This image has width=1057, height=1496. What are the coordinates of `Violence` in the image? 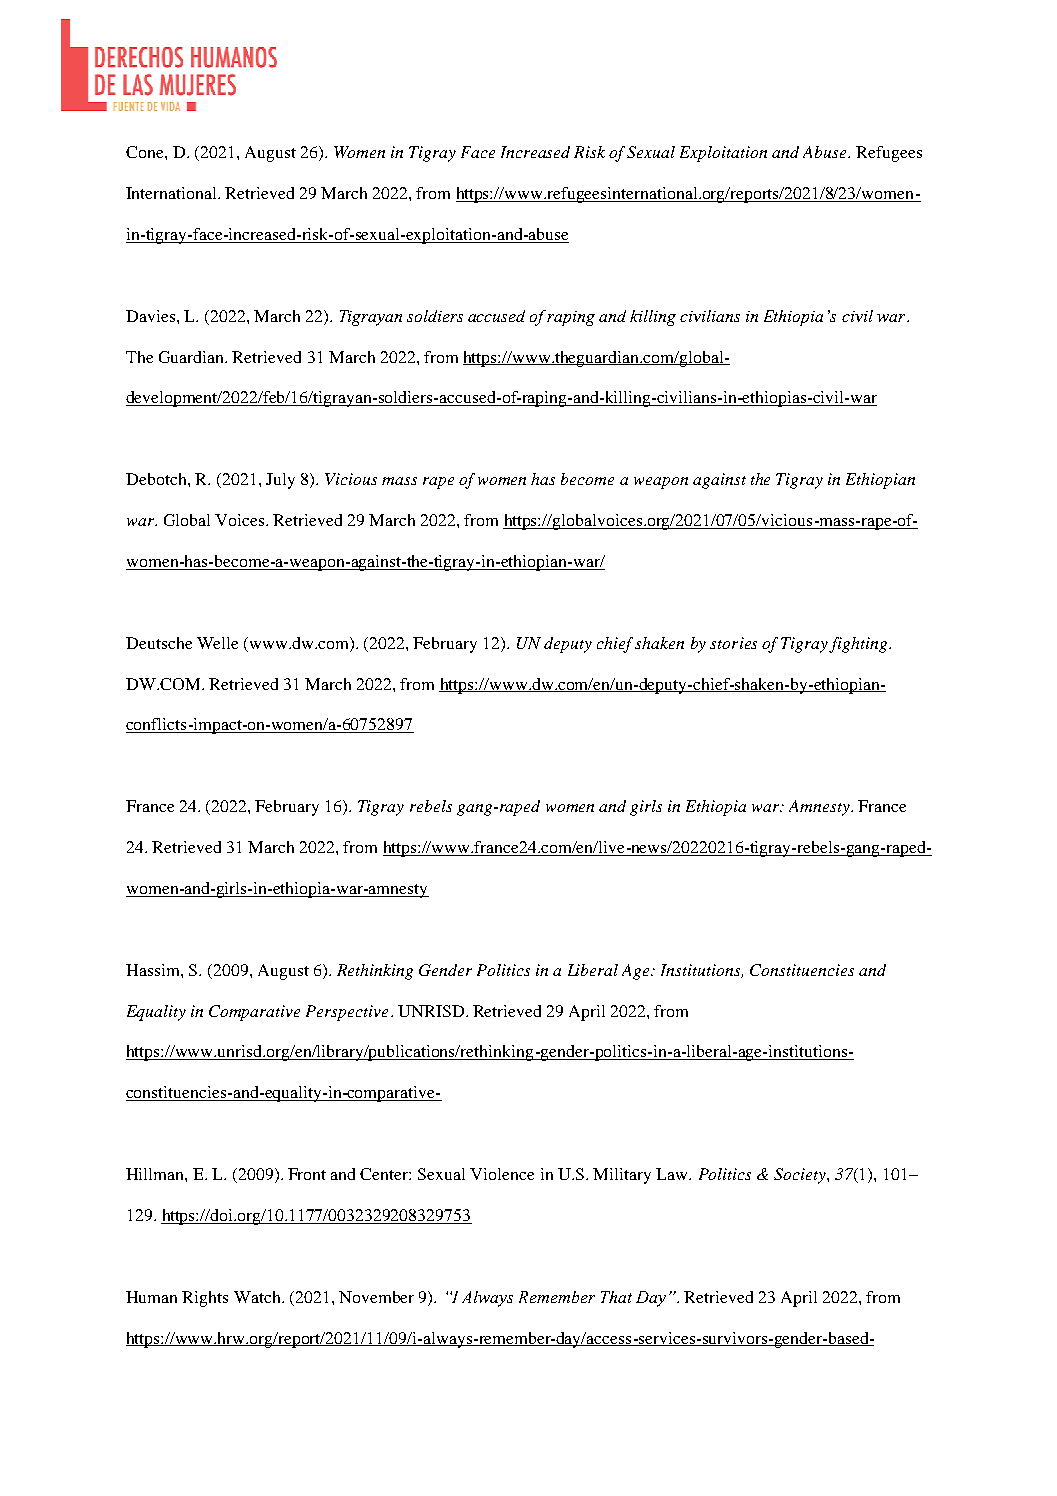 It's located at (502, 1174).
